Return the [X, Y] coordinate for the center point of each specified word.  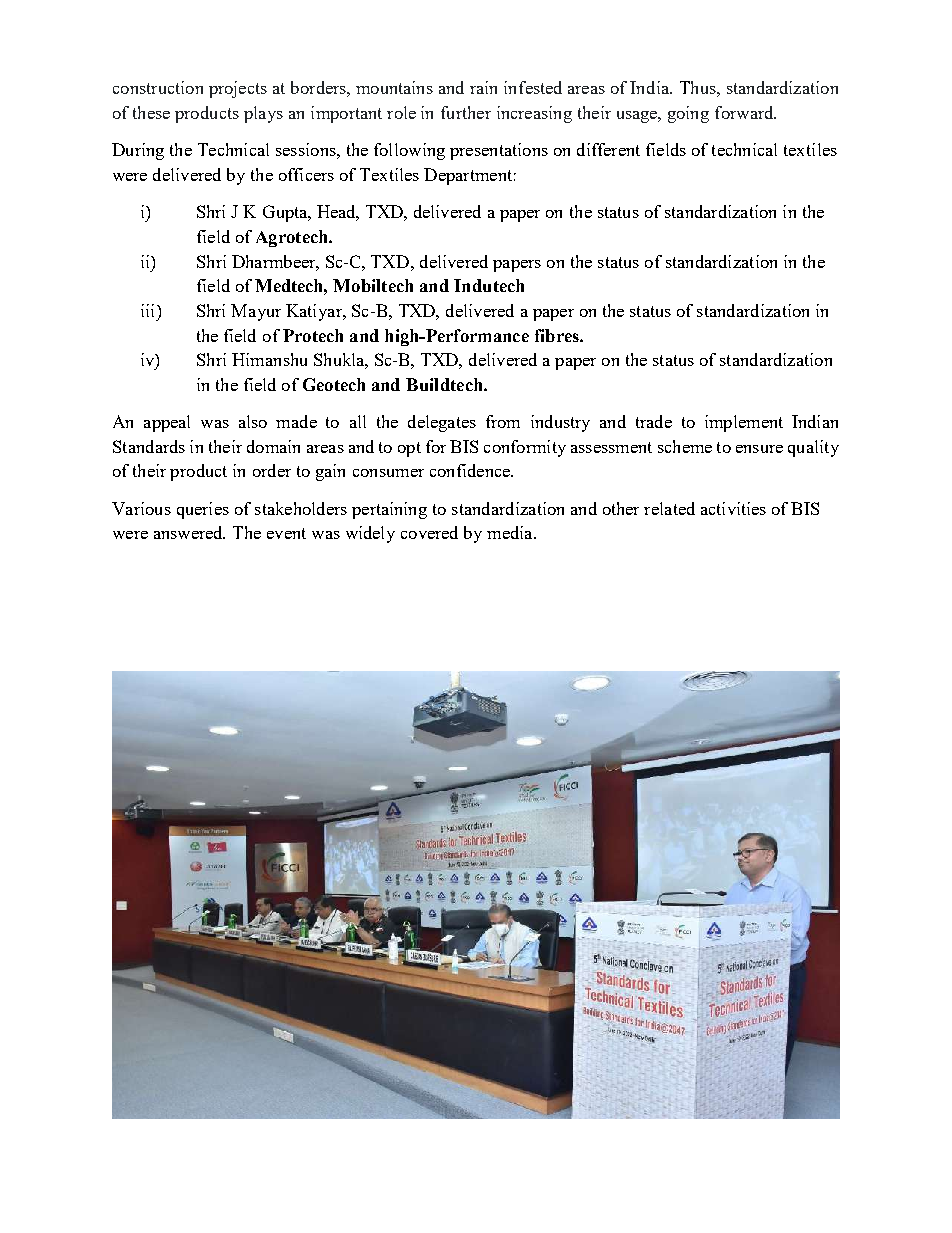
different [608, 149]
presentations [499, 151]
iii [149, 310]
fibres [558, 335]
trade [654, 421]
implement [744, 423]
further [466, 112]
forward [745, 112]
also [253, 421]
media [511, 532]
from [503, 421]
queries [203, 510]
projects [238, 89]
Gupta [286, 213]
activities [733, 508]
